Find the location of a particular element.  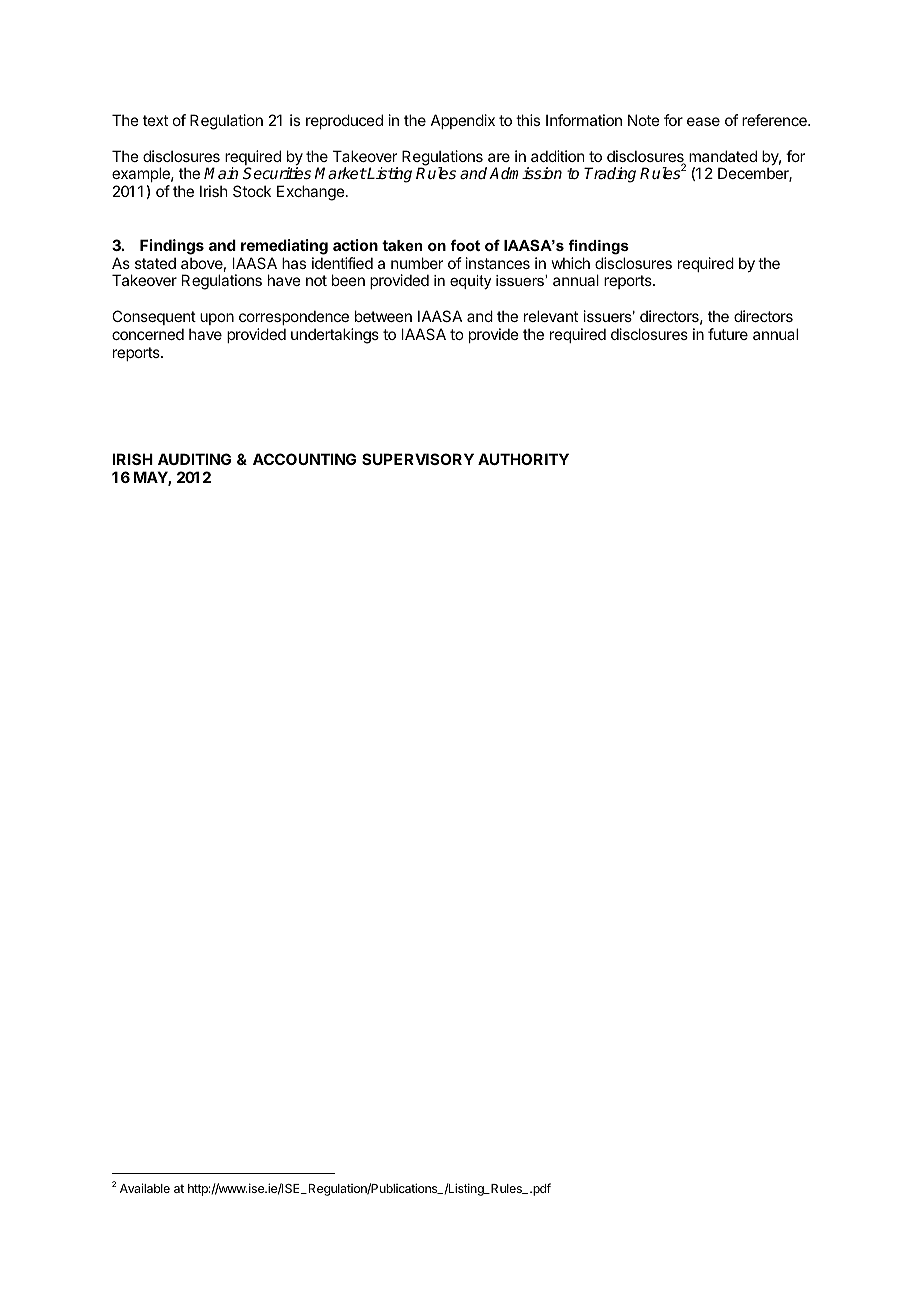

Appendix is located at coordinates (463, 121).
